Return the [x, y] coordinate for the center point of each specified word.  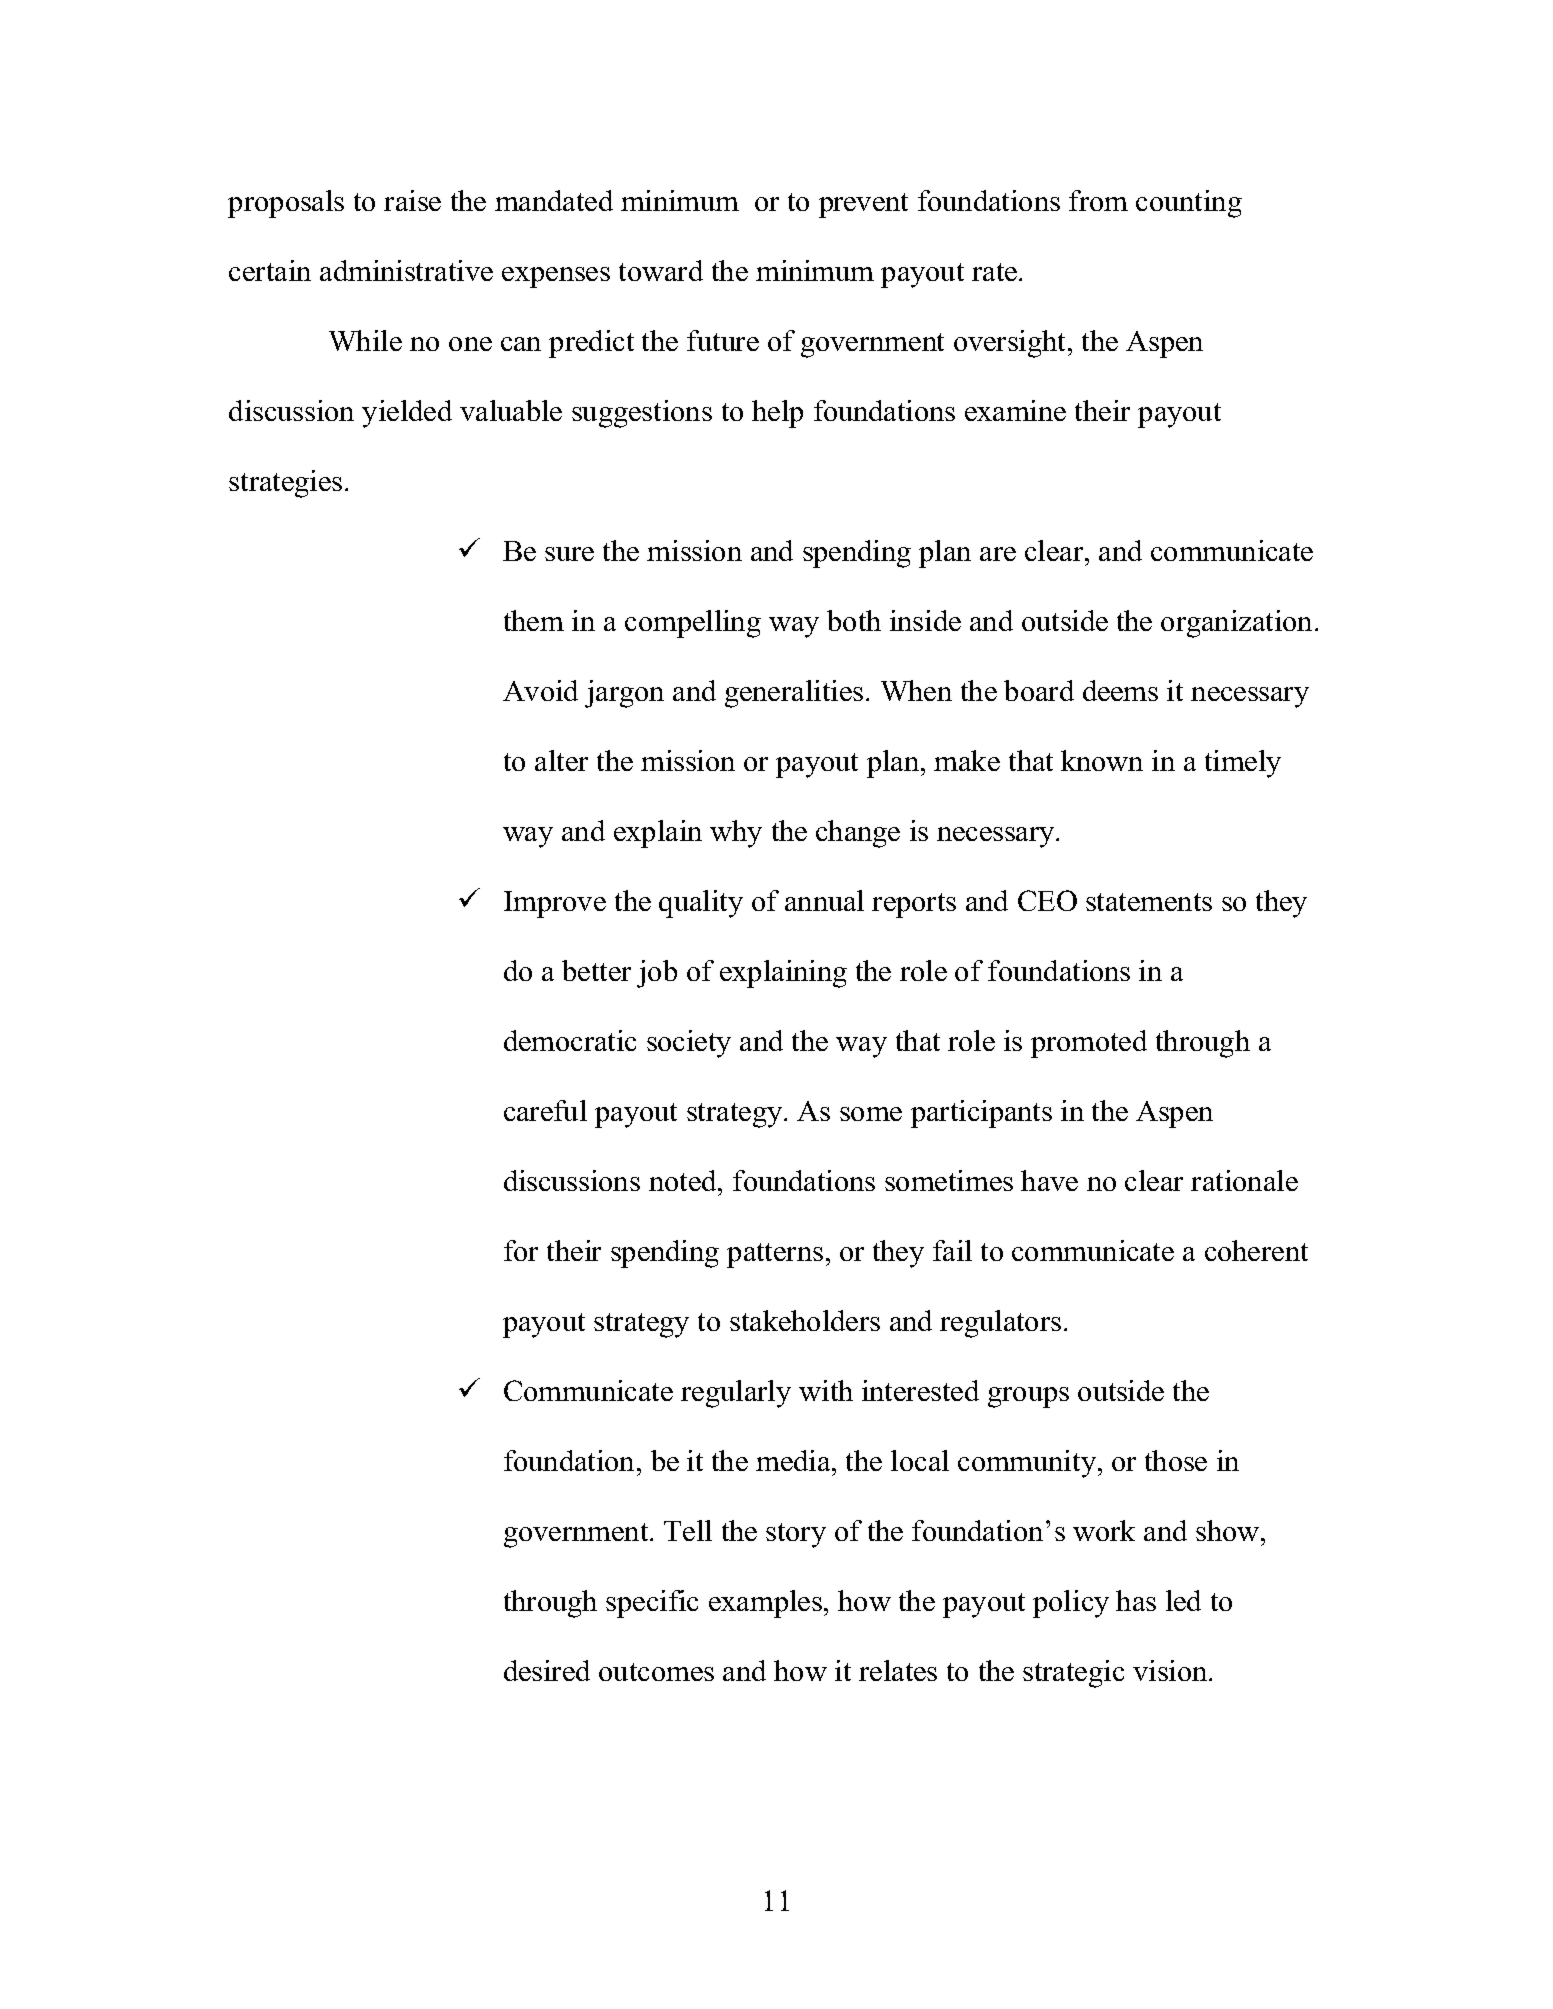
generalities [794, 694]
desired [547, 1670]
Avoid [540, 690]
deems [1120, 690]
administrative [406, 270]
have [1049, 1180]
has [1136, 1600]
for [521, 1250]
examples [765, 1604]
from [1098, 200]
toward [661, 270]
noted [684, 1180]
